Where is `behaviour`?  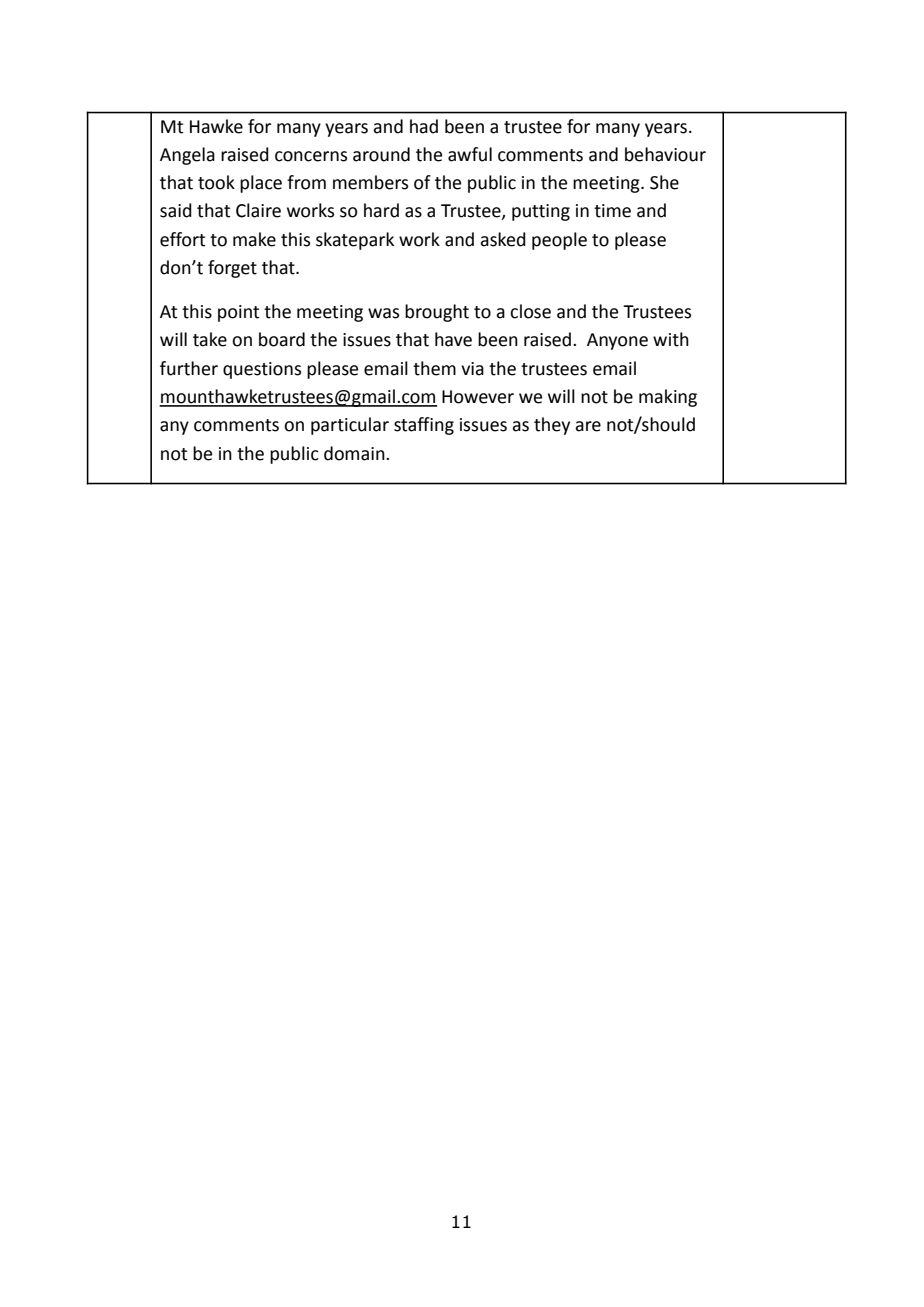
behaviour is located at coordinates (665, 154).
